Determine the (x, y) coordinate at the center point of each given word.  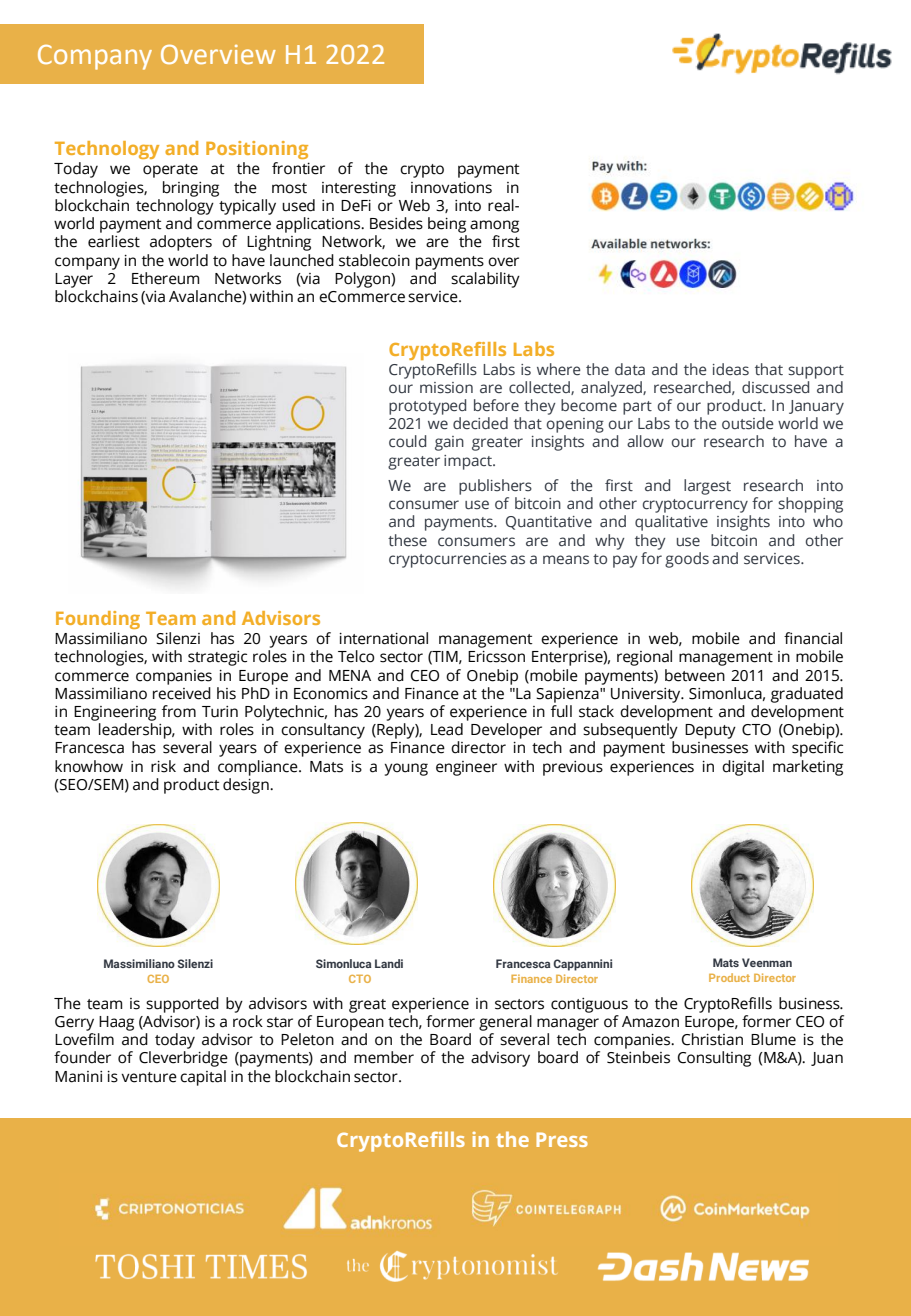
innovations (451, 188)
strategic (217, 658)
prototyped (427, 407)
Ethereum (165, 278)
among (494, 226)
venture (149, 1077)
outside (748, 423)
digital (743, 768)
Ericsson (496, 657)
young (406, 769)
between (695, 675)
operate (170, 171)
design (247, 786)
